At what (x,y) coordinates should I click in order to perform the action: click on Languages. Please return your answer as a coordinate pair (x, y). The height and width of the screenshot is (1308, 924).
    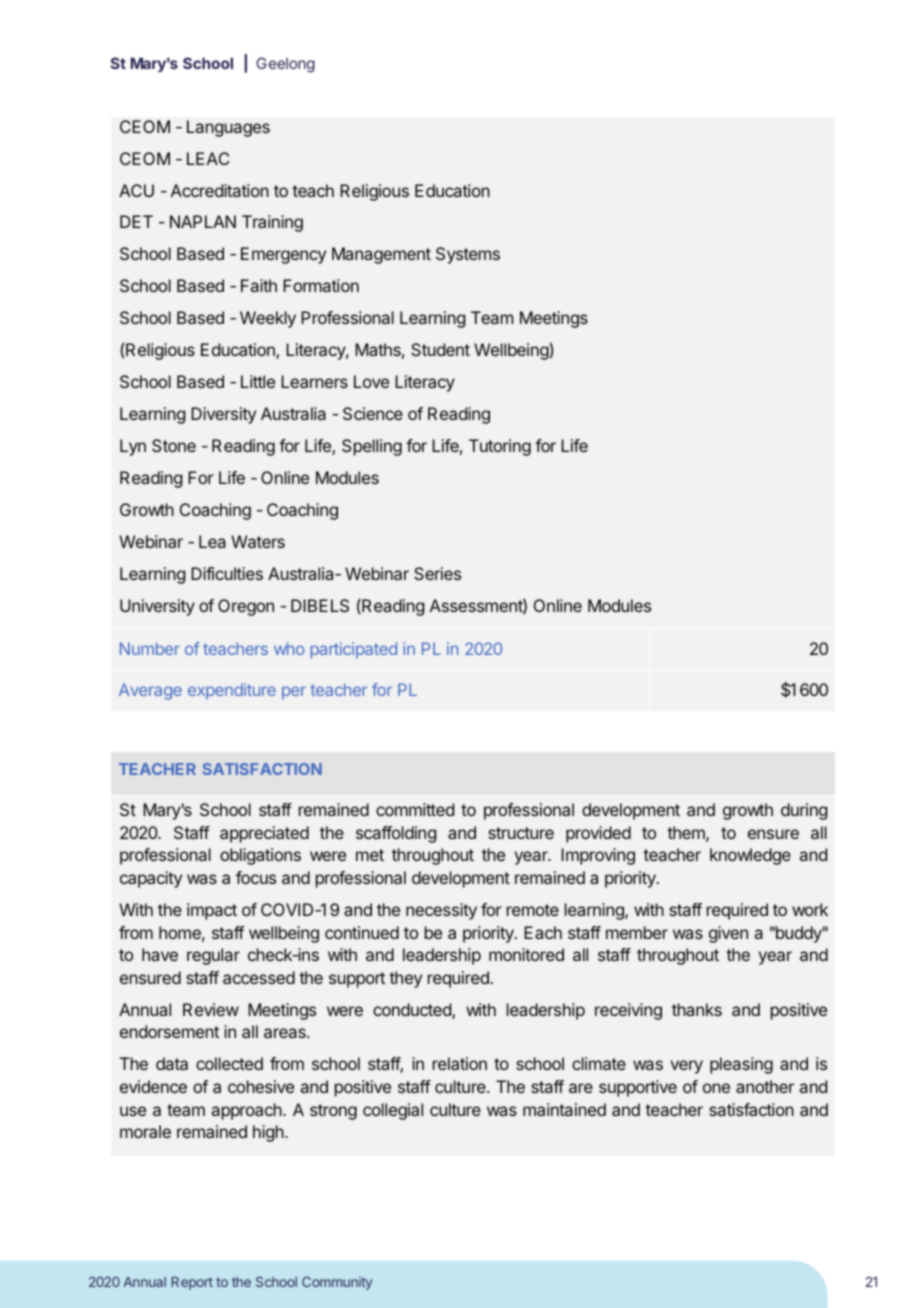
    Looking at the image, I should click on (228, 128).
